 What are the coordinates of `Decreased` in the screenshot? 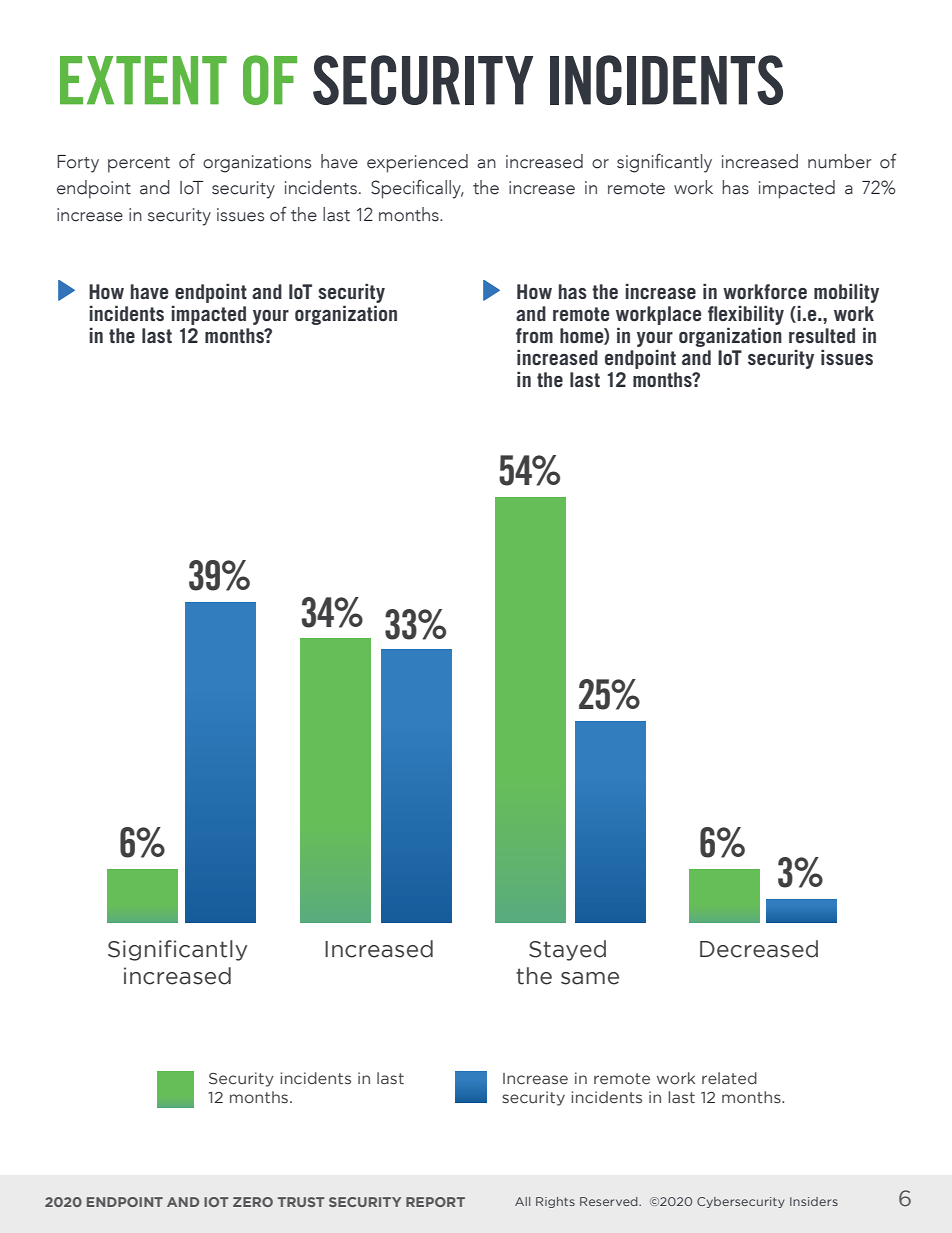 It's located at (759, 949).
